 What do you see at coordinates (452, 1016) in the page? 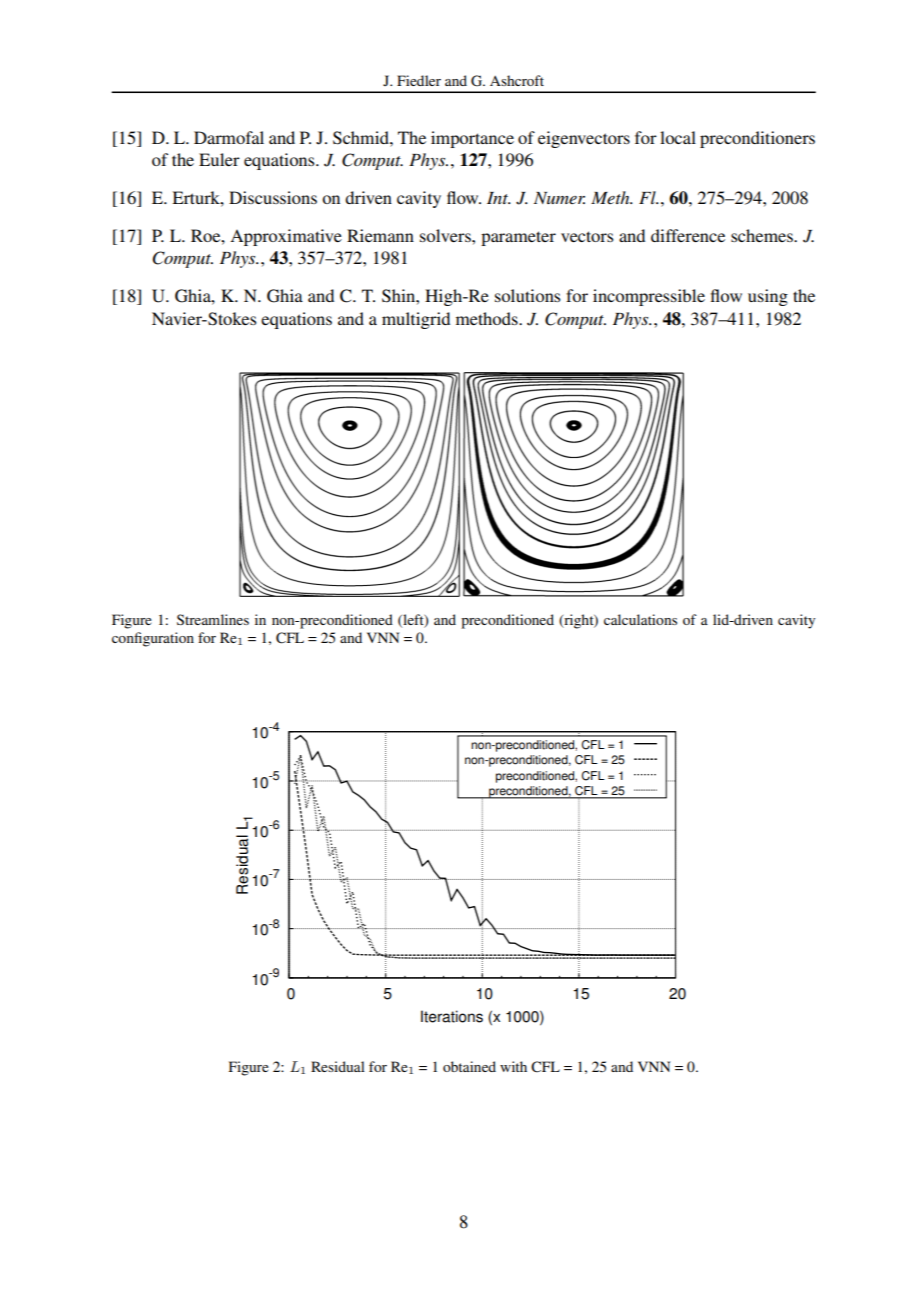
I see `Iterations` at bounding box center [452, 1016].
